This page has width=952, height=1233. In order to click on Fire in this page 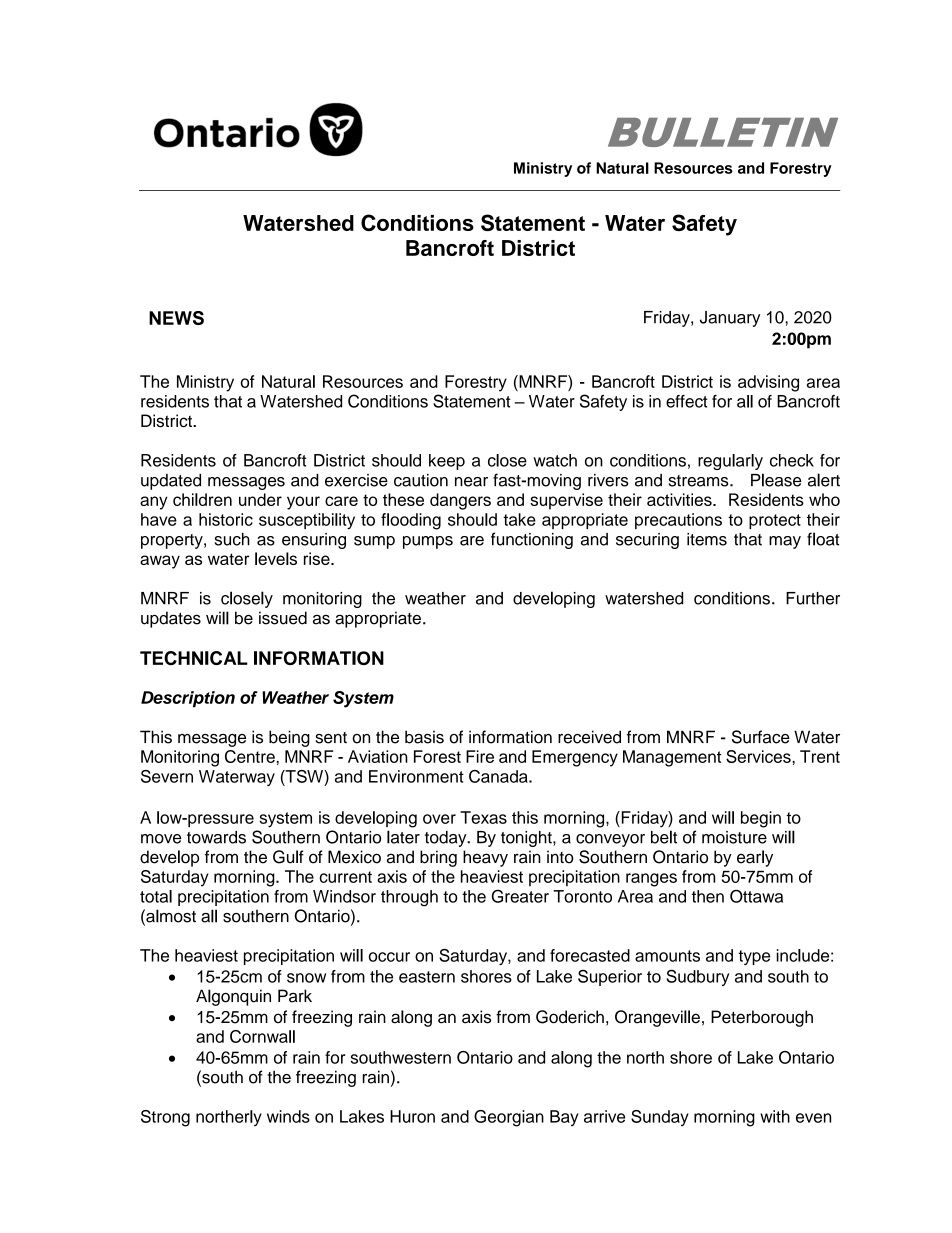, I will do `click(480, 756)`.
